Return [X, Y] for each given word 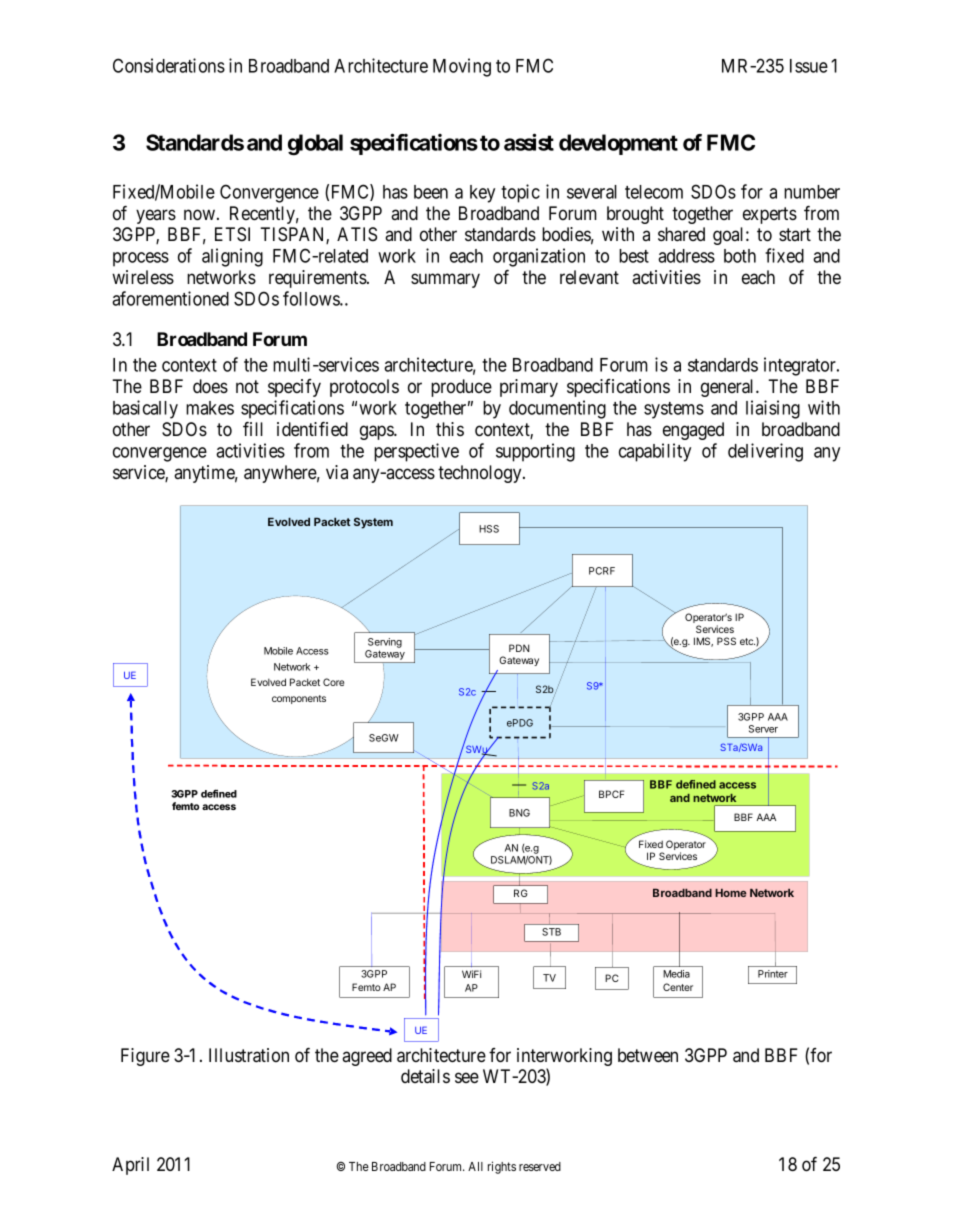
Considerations [169, 65]
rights [502, 1167]
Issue [809, 66]
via [337, 472]
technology [481, 474]
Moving [462, 67]
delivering [765, 452]
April [130, 1166]
